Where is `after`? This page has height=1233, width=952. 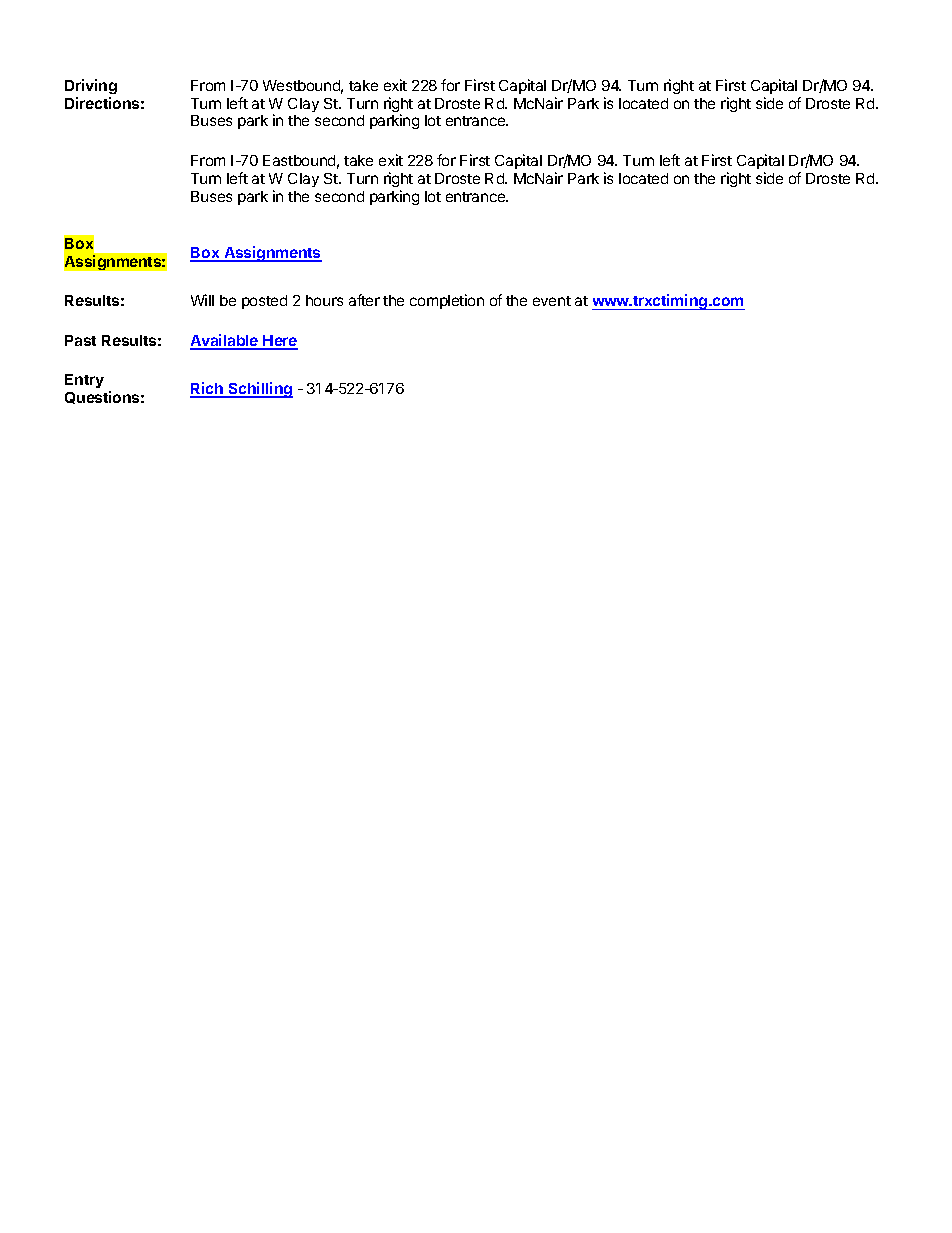
after is located at coordinates (364, 300).
